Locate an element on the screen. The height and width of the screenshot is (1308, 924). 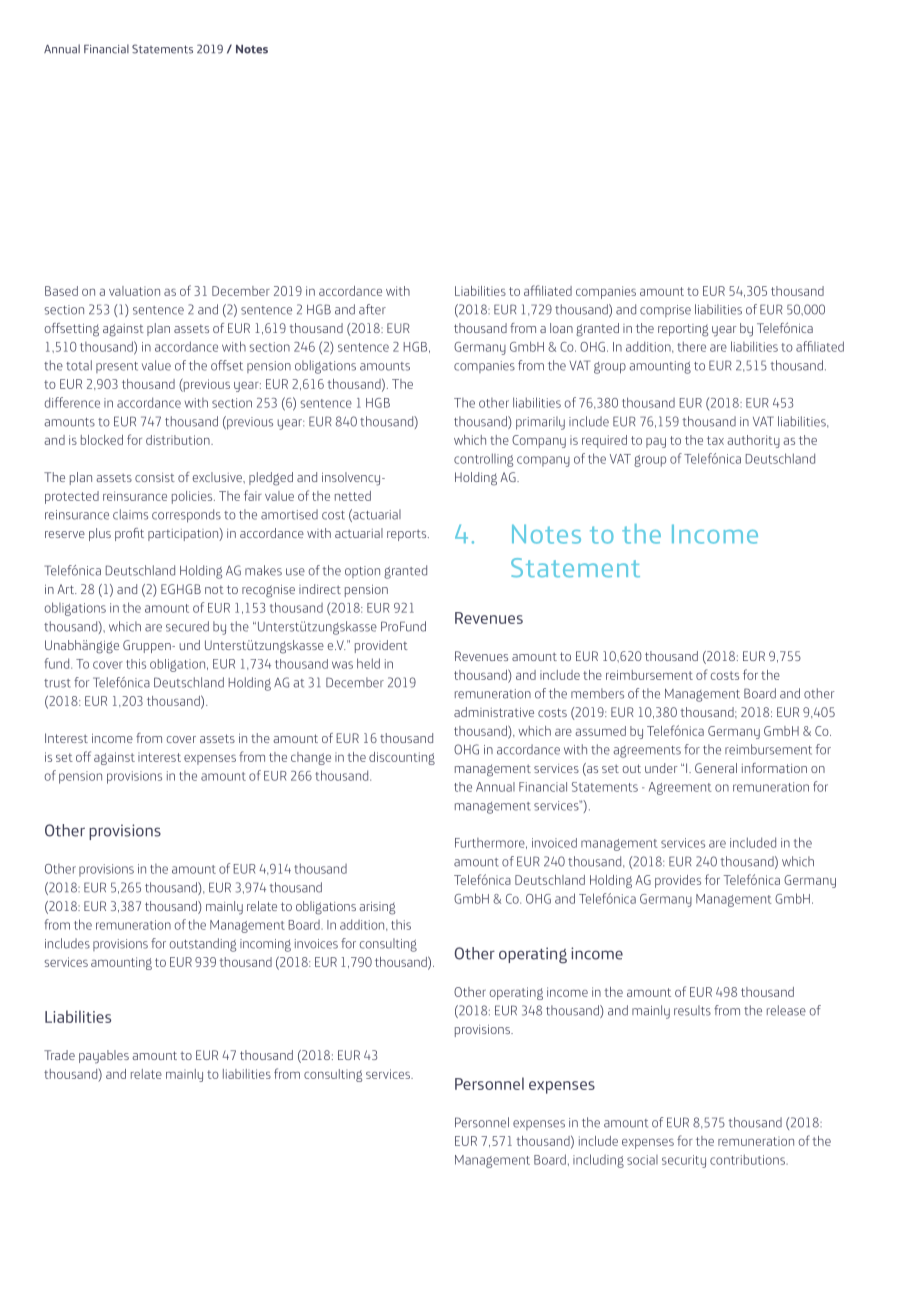
provides is located at coordinates (678, 881).
